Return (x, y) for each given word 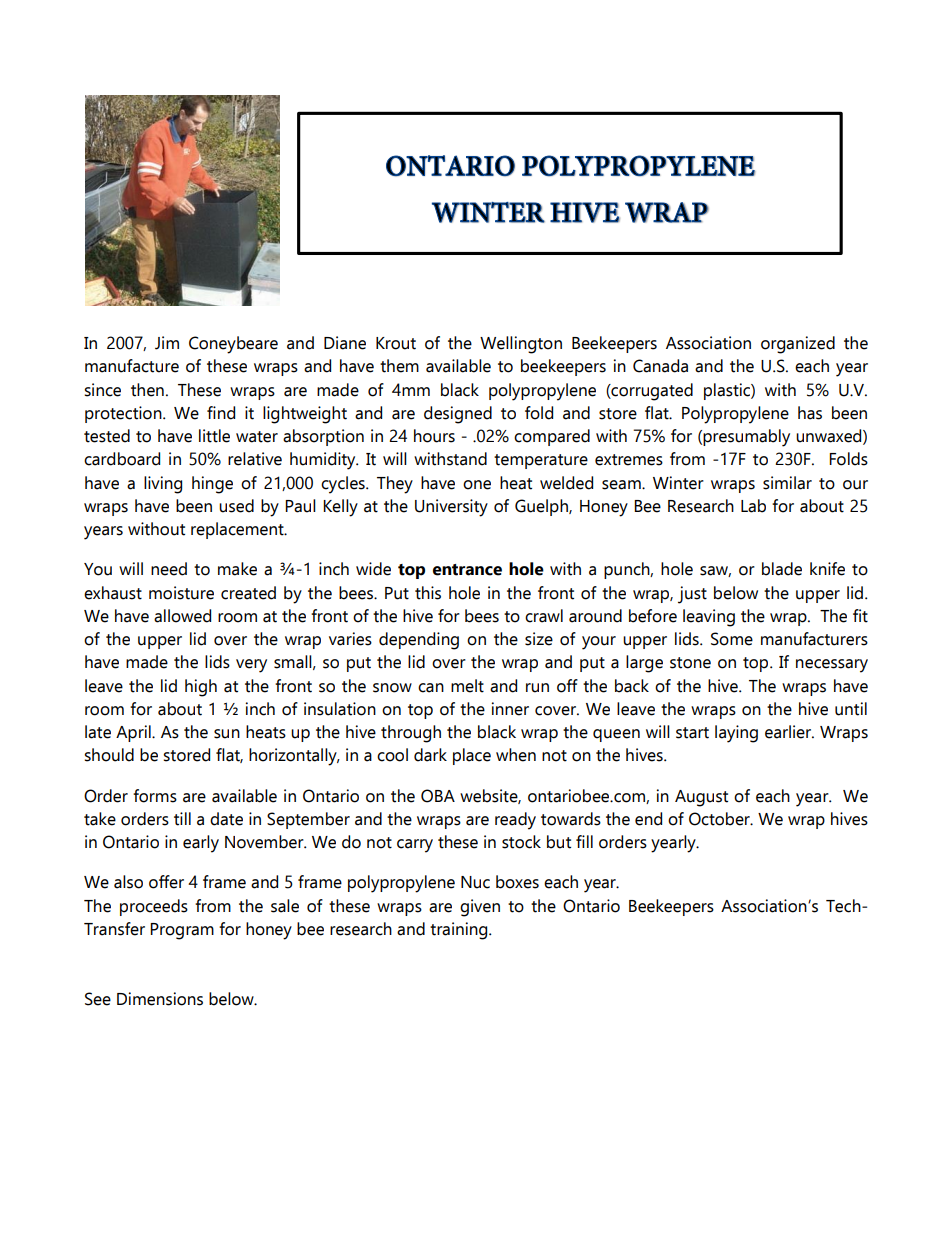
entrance (467, 570)
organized (798, 345)
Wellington (521, 345)
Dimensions (160, 999)
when (516, 755)
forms (155, 796)
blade (782, 569)
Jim (167, 343)
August (701, 798)
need (169, 569)
